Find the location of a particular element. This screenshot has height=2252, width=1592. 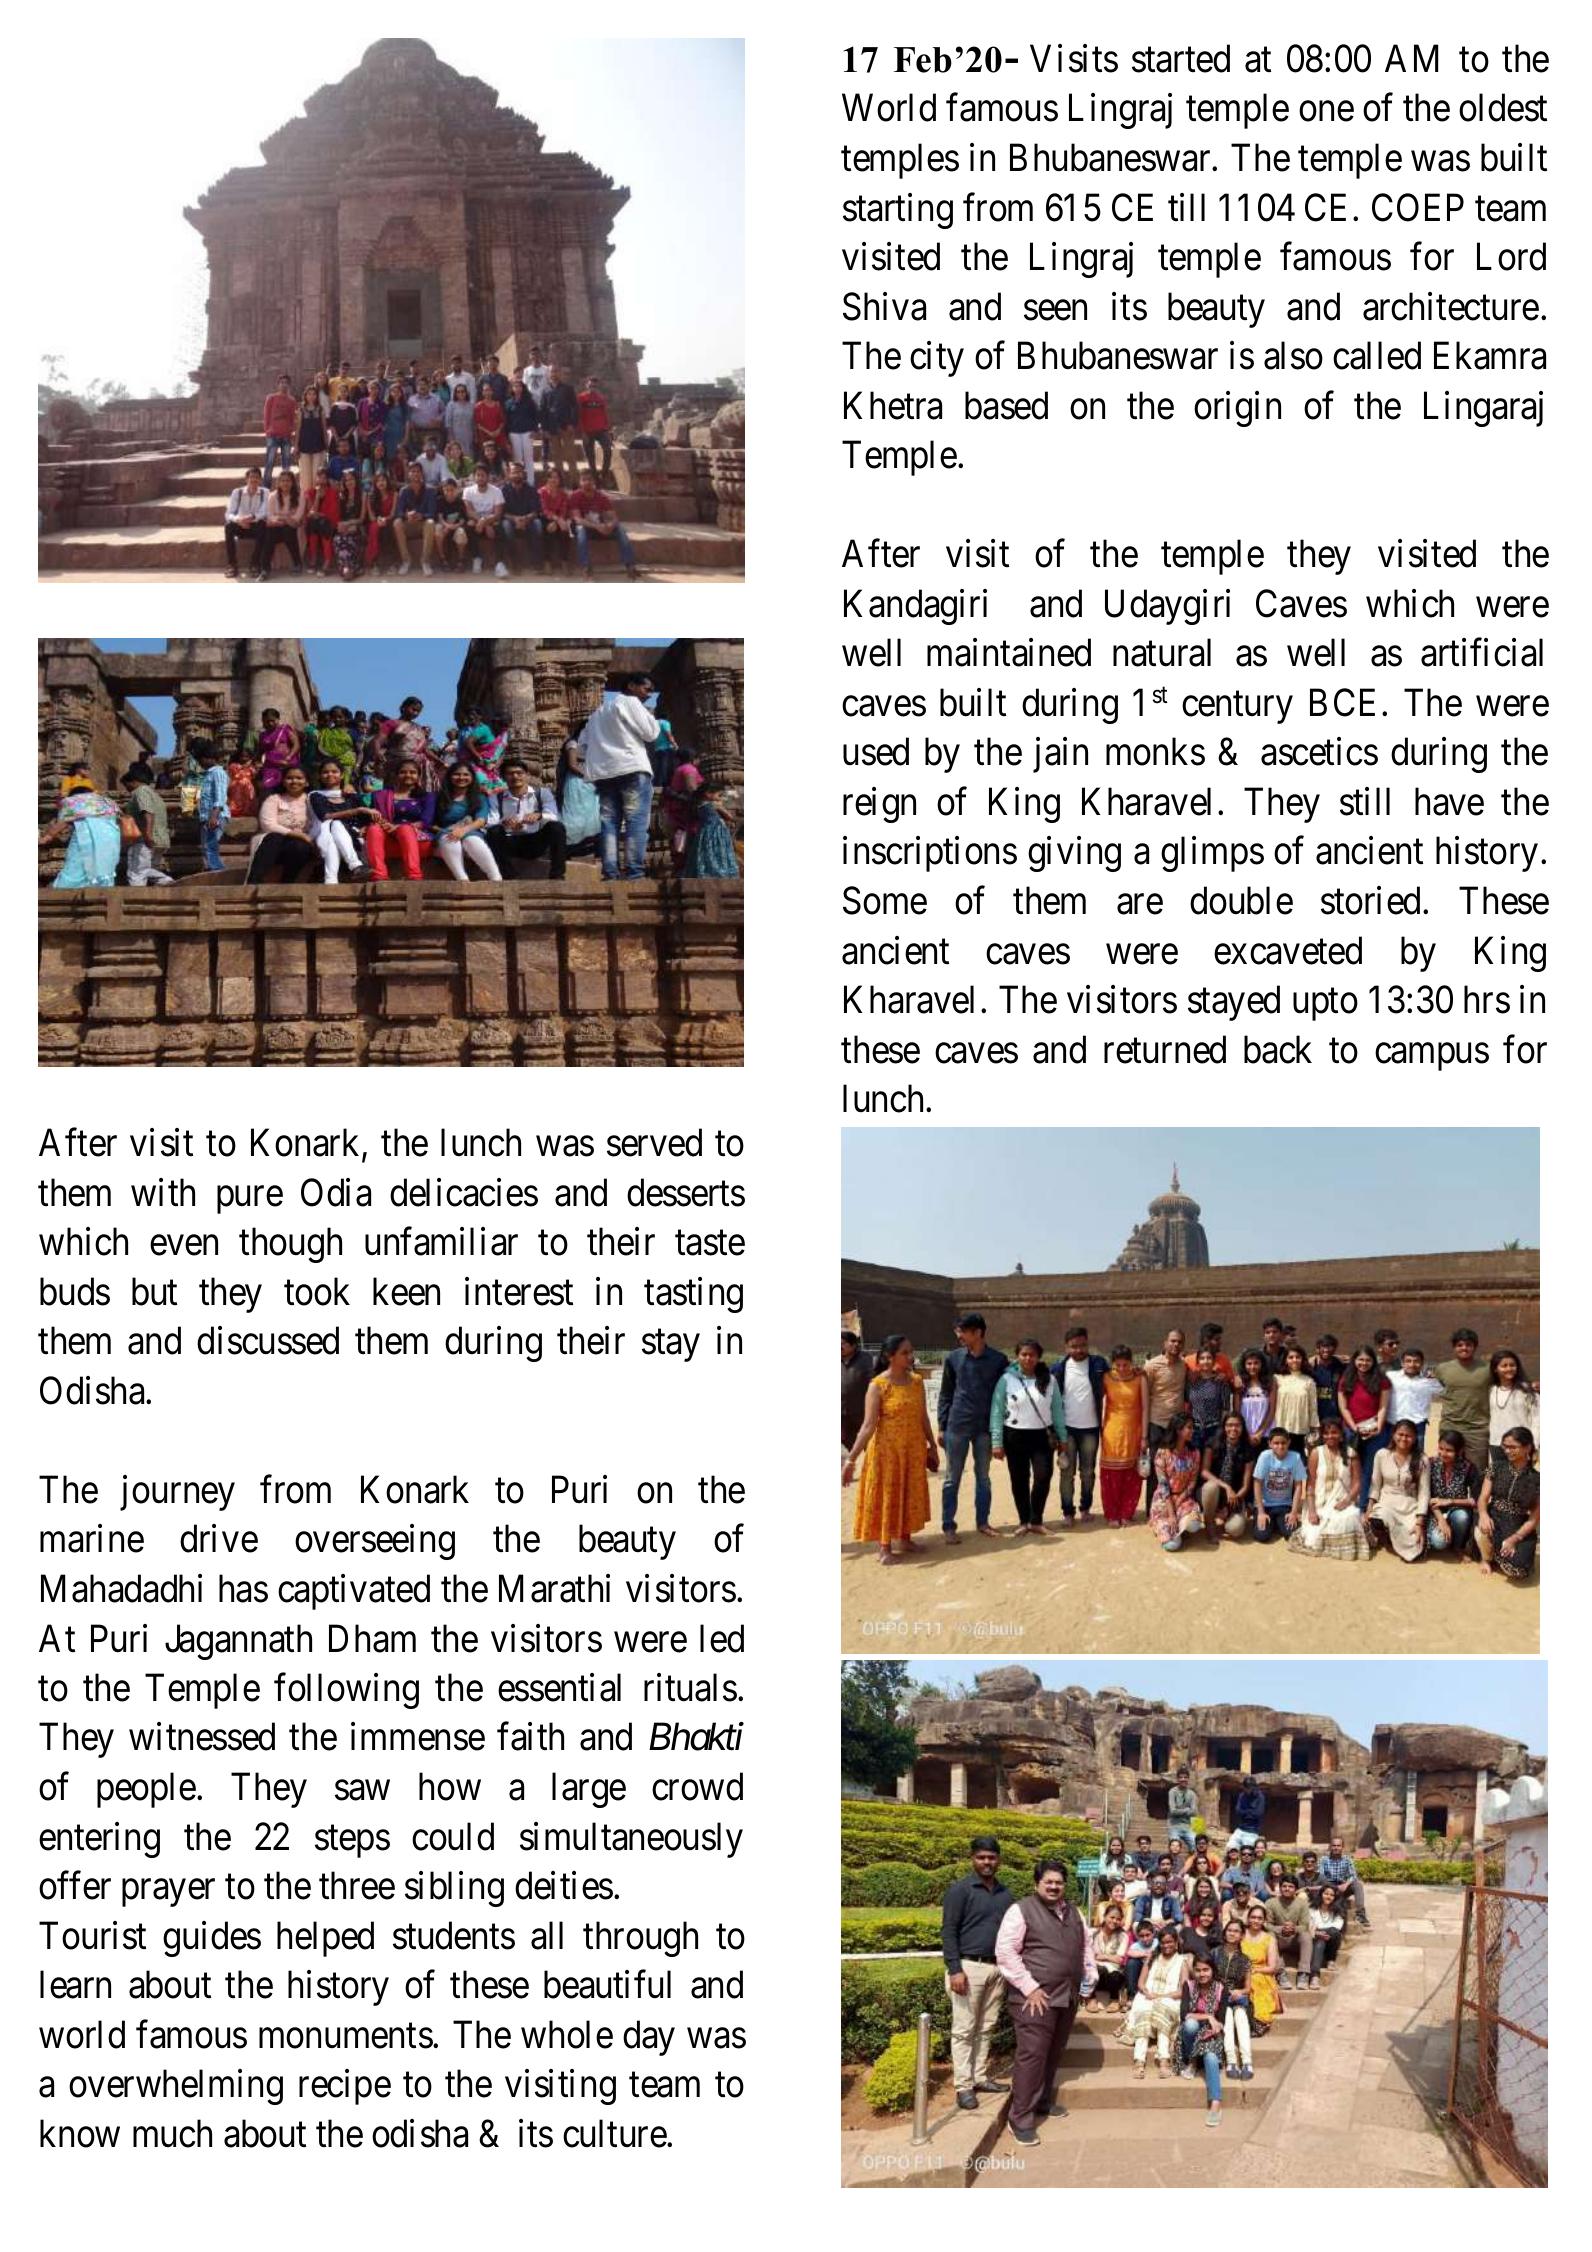

discussed is located at coordinates (268, 1341).
